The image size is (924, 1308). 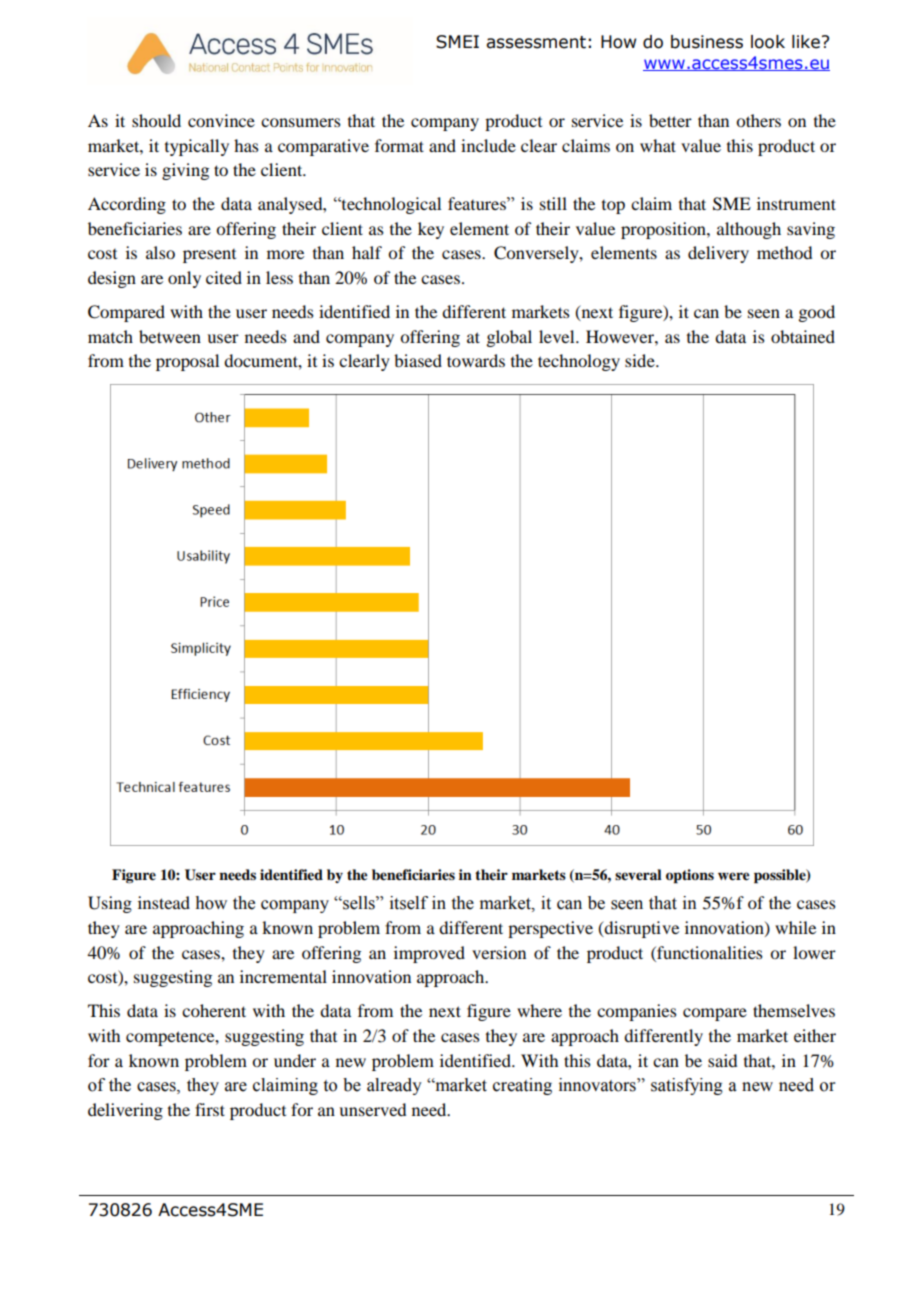 I want to click on delivery, so click(x=718, y=254).
